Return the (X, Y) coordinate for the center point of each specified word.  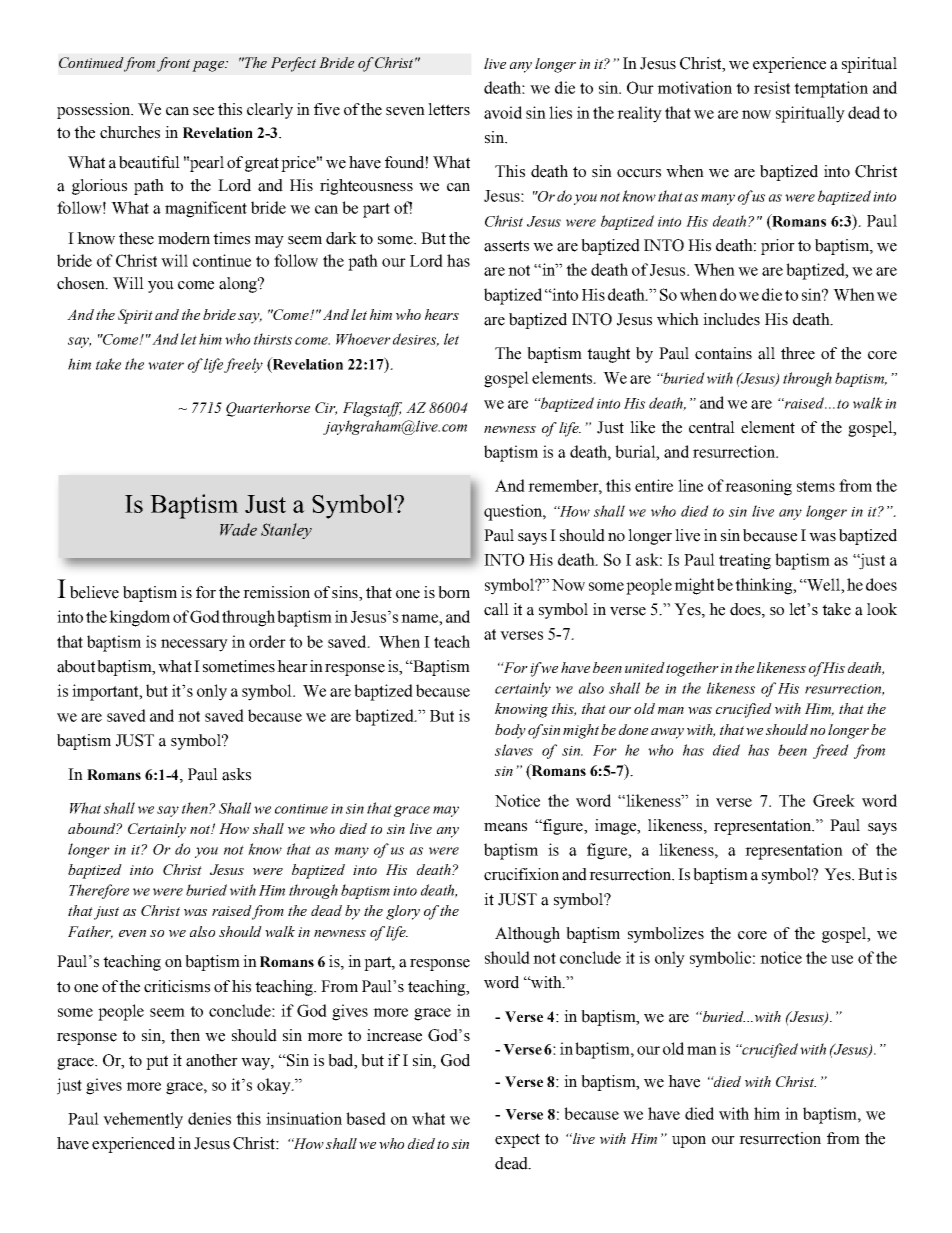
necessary (194, 645)
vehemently (143, 1120)
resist (772, 87)
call (496, 609)
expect (517, 1140)
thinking (765, 586)
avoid (503, 112)
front (173, 64)
